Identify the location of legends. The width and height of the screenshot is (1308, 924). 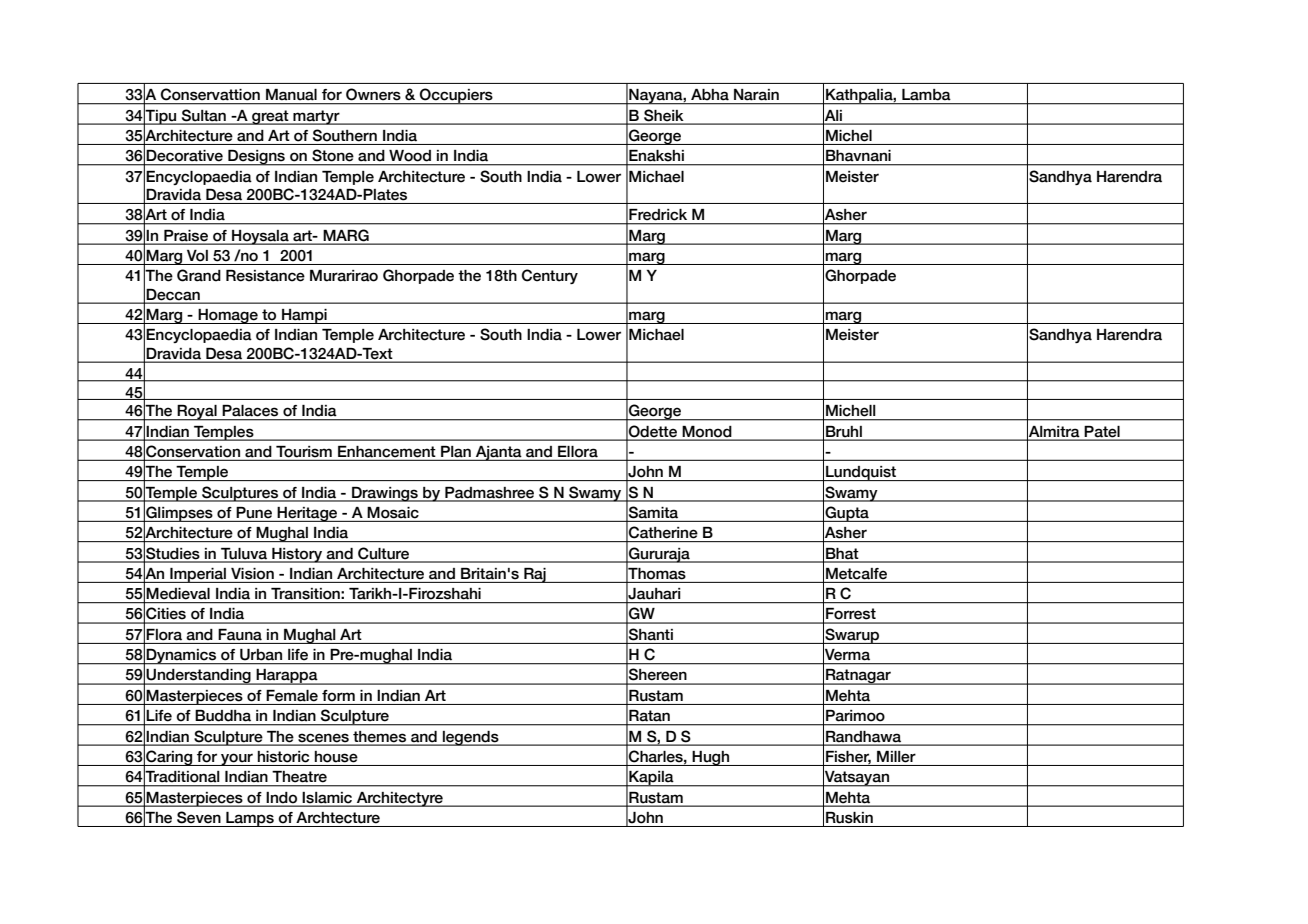
(471, 738).
